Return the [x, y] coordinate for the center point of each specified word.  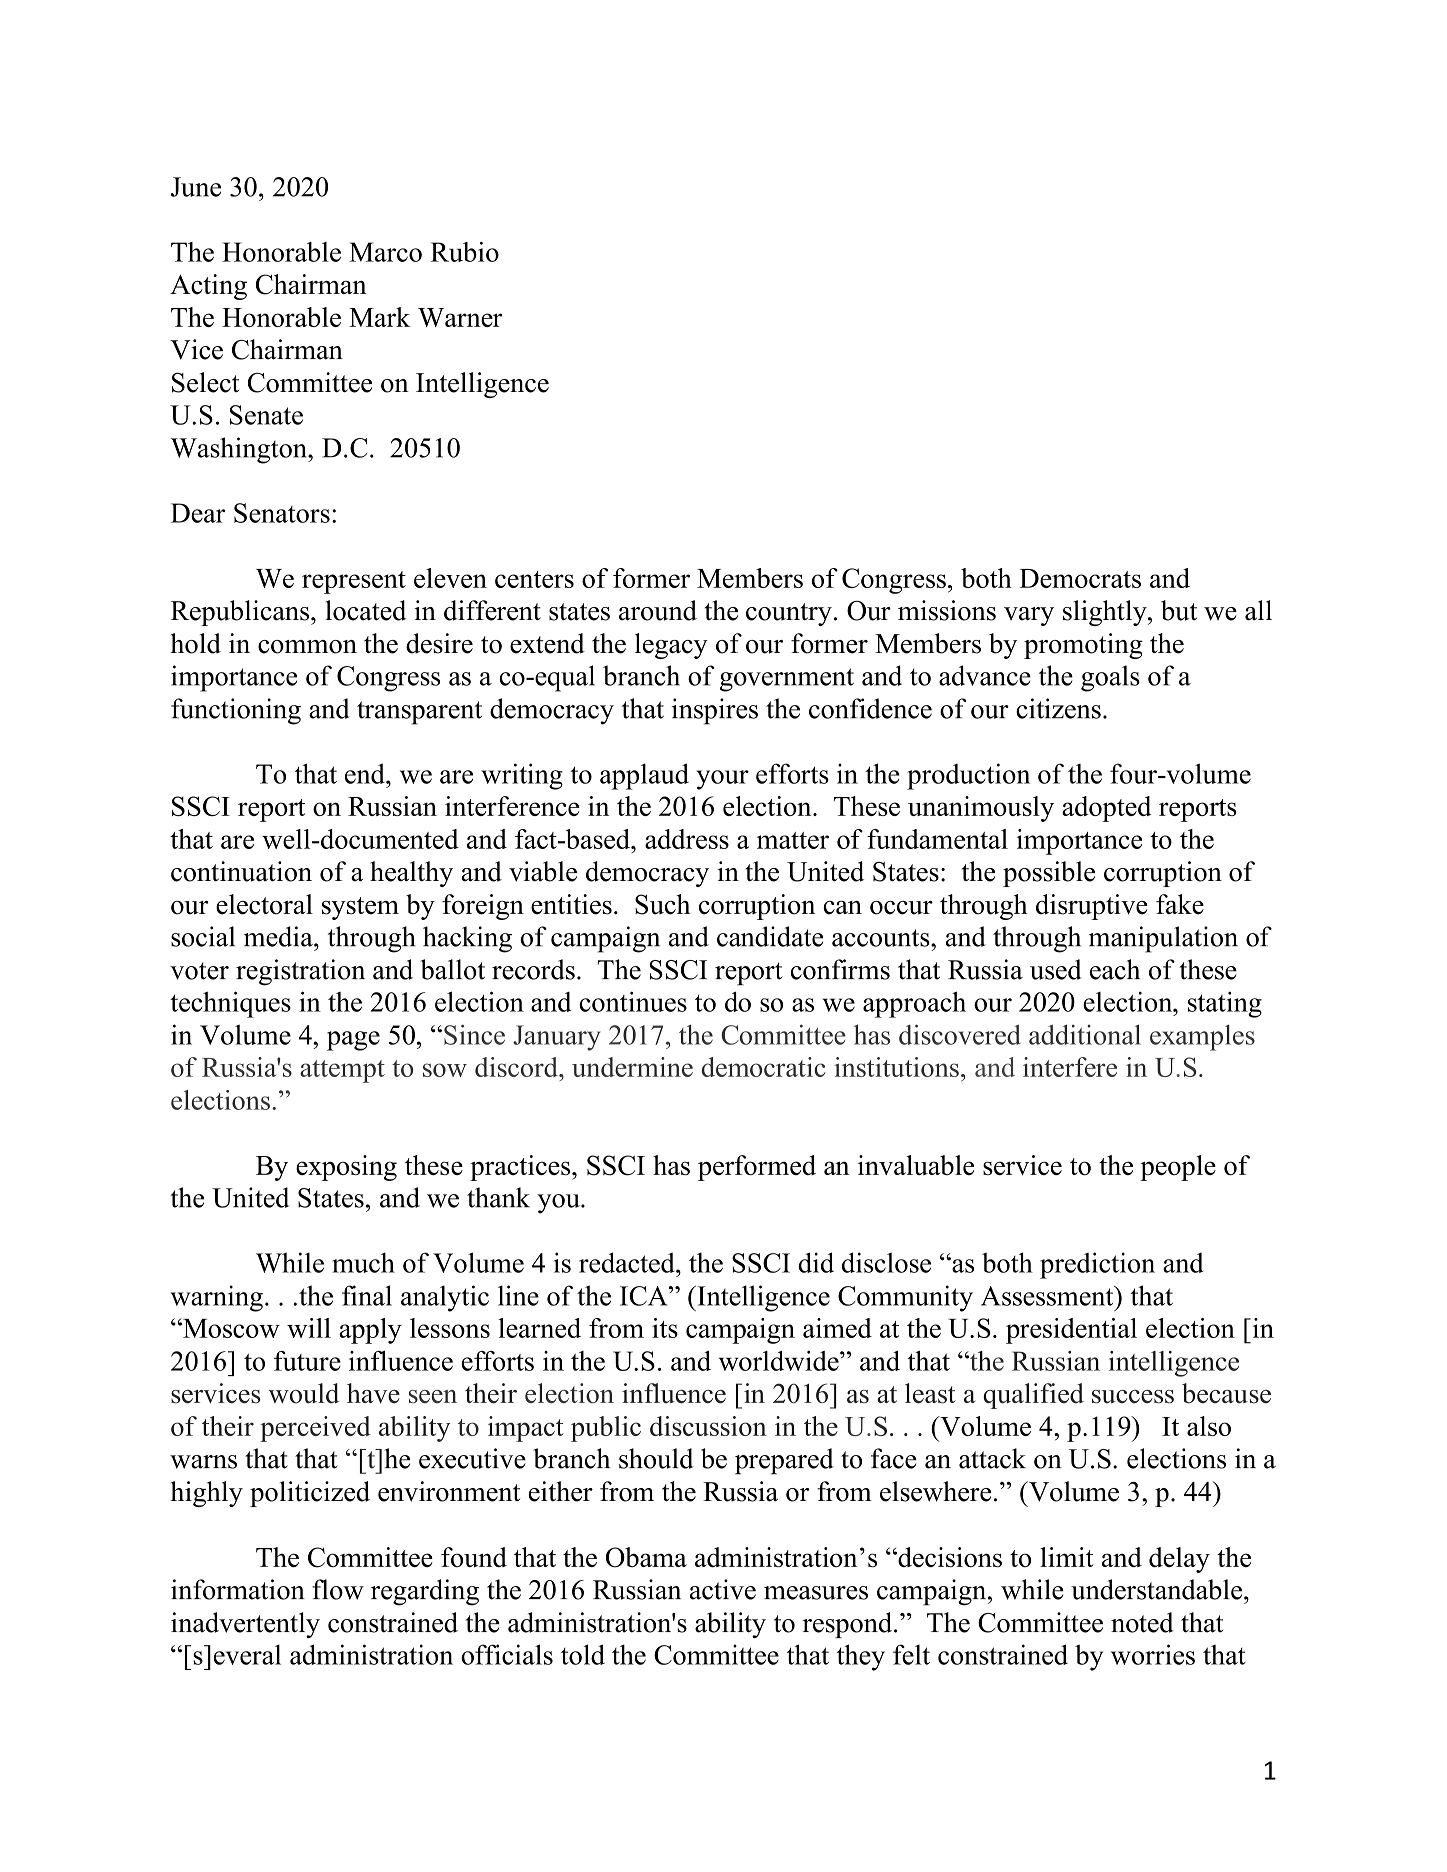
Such [663, 904]
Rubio [464, 252]
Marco [385, 252]
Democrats [1080, 578]
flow [338, 1589]
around [658, 610]
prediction [1097, 1265]
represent [354, 582]
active [723, 1589]
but [1179, 610]
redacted [628, 1262]
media [279, 936]
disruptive [1092, 907]
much [363, 1262]
